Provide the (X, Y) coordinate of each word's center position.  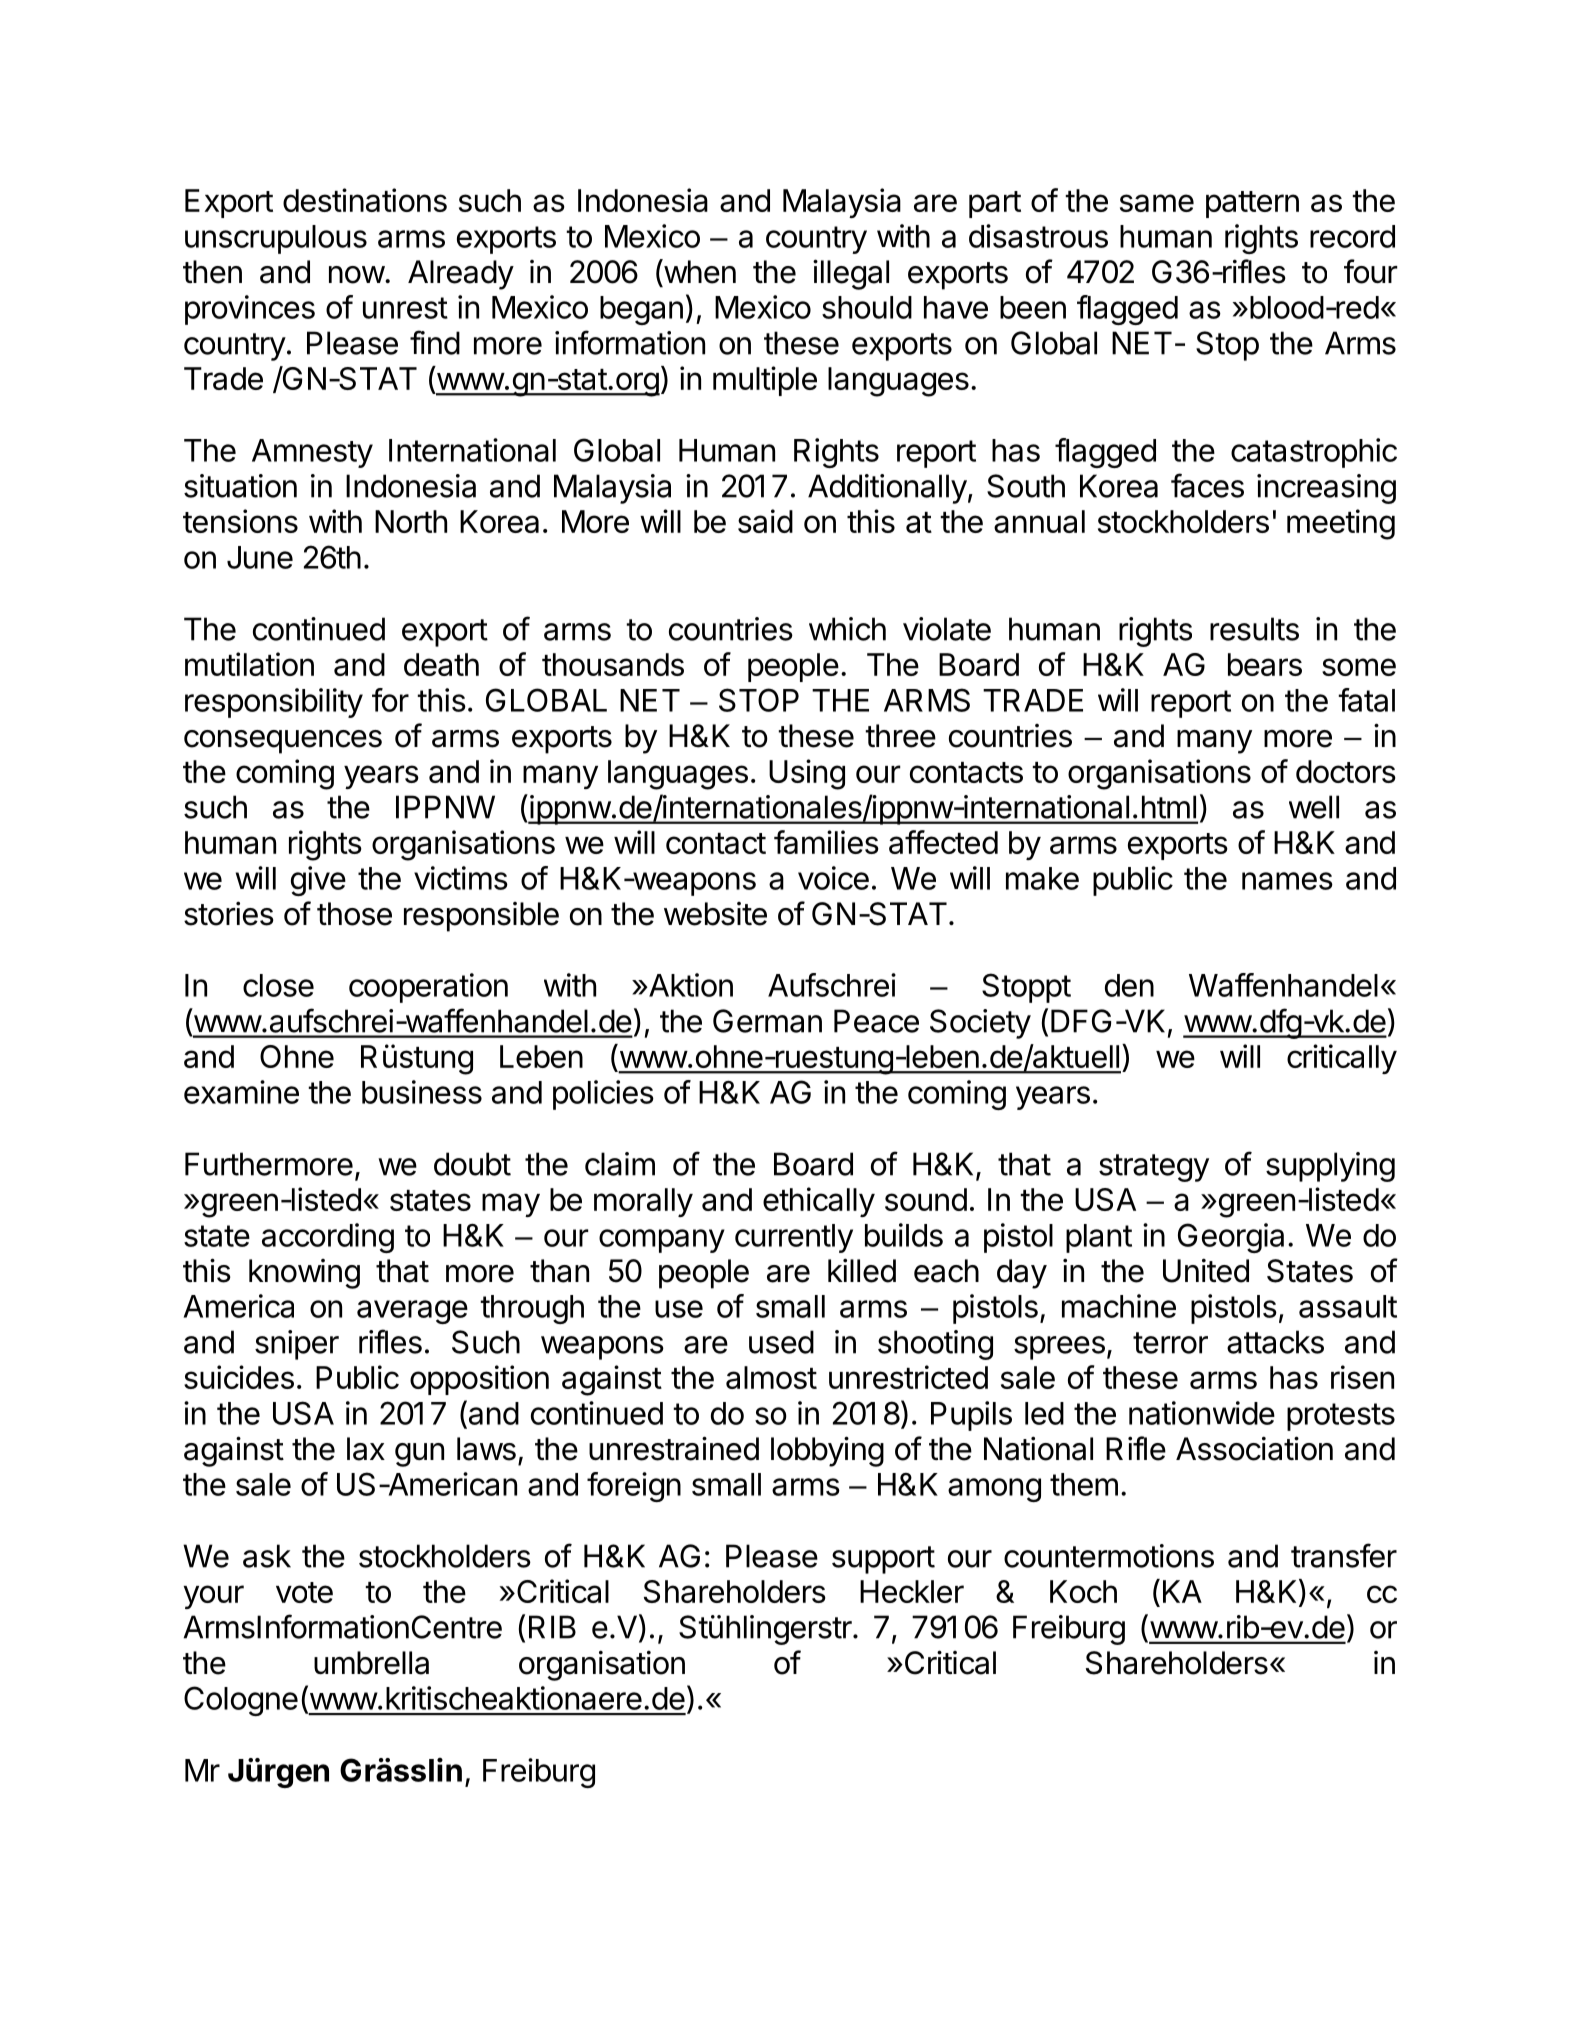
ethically (819, 1202)
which (847, 629)
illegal (851, 274)
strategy (1154, 1168)
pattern (1252, 204)
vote (304, 1592)
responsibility (274, 703)
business (422, 1092)
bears (1265, 664)
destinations (365, 200)
